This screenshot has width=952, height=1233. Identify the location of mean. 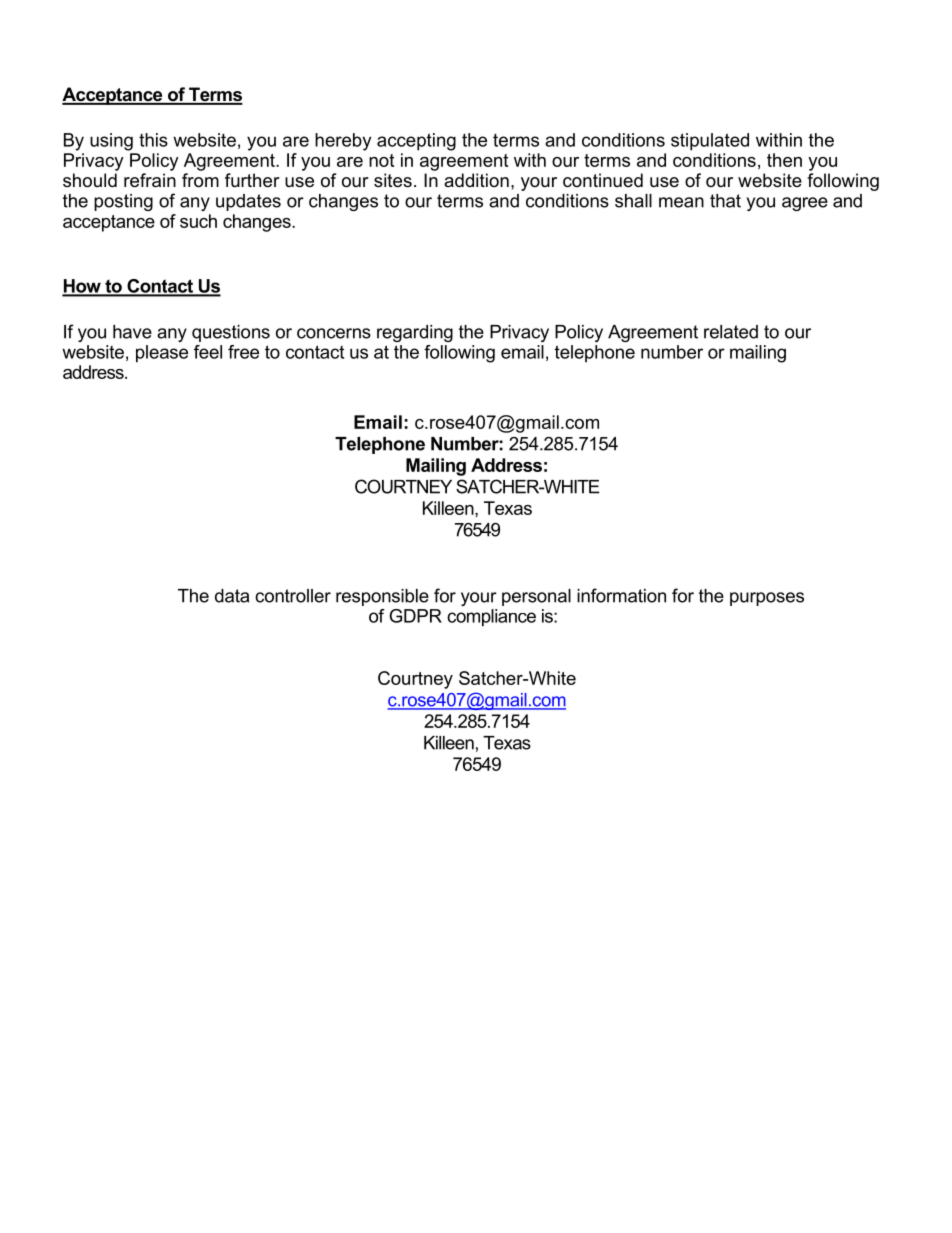
(681, 202).
